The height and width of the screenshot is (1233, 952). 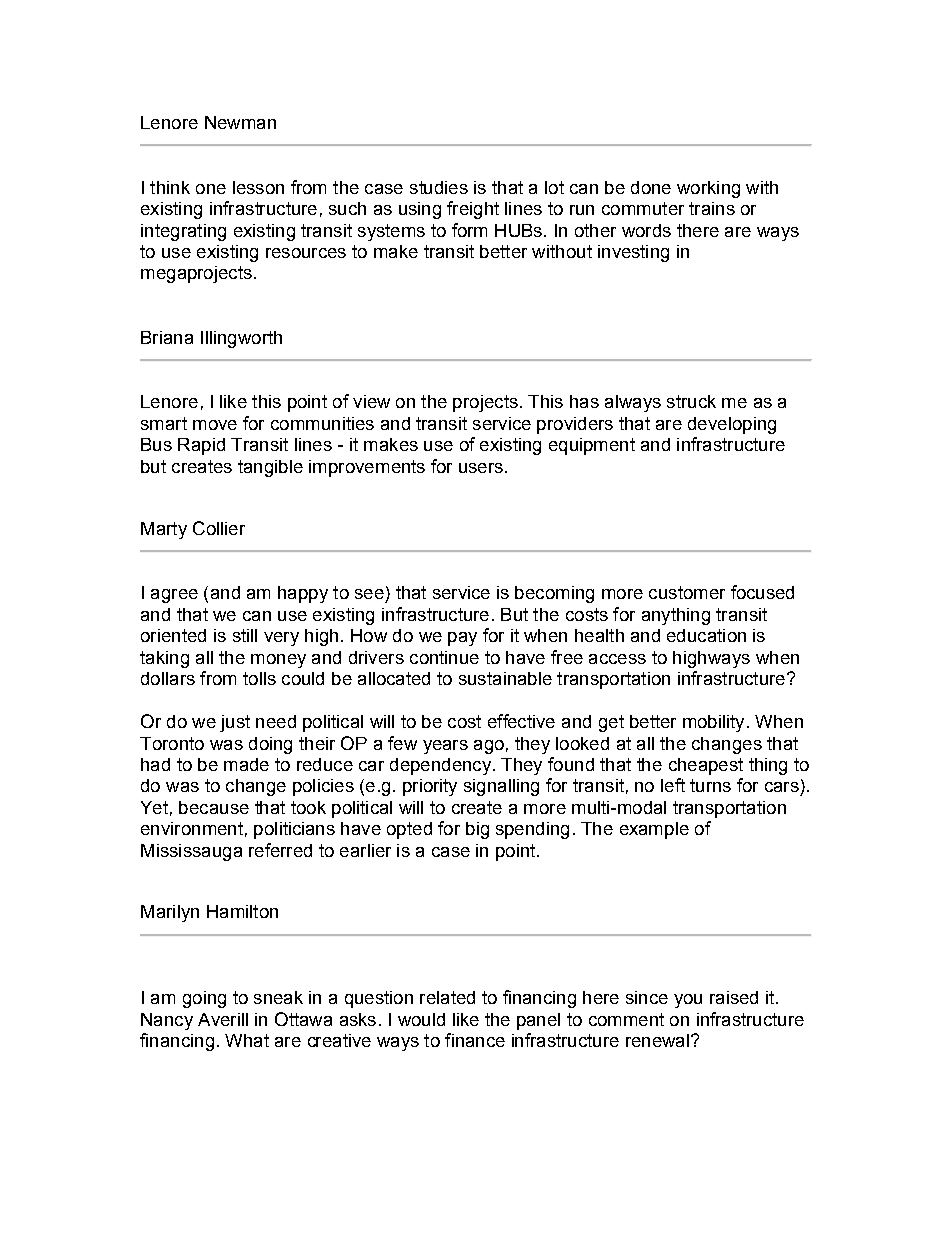 What do you see at coordinates (240, 122) in the screenshot?
I see `Newman` at bounding box center [240, 122].
